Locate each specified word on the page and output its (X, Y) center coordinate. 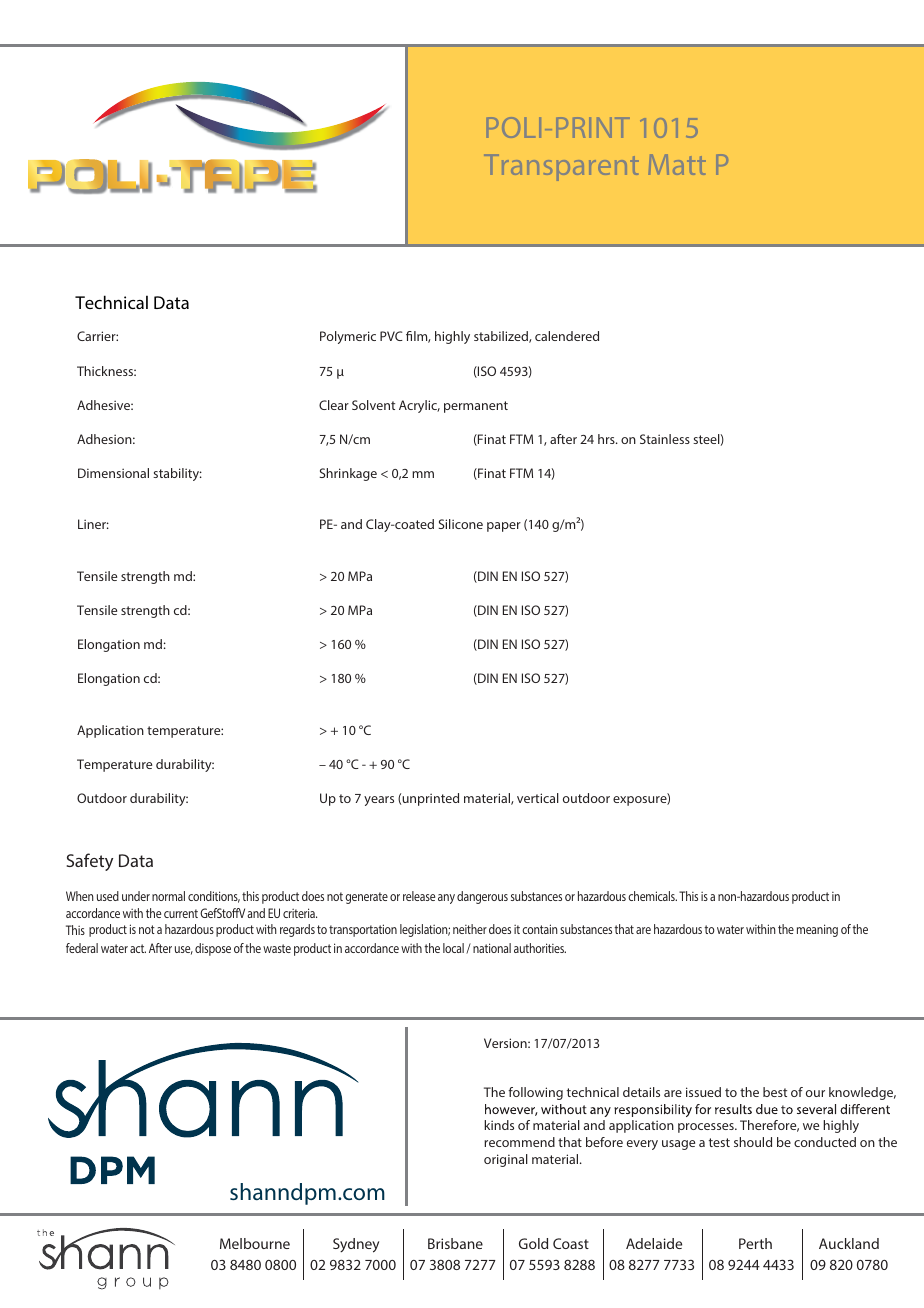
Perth (755, 1243)
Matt (677, 165)
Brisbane (455, 1243)
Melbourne (255, 1243)
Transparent (561, 168)
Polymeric (348, 337)
